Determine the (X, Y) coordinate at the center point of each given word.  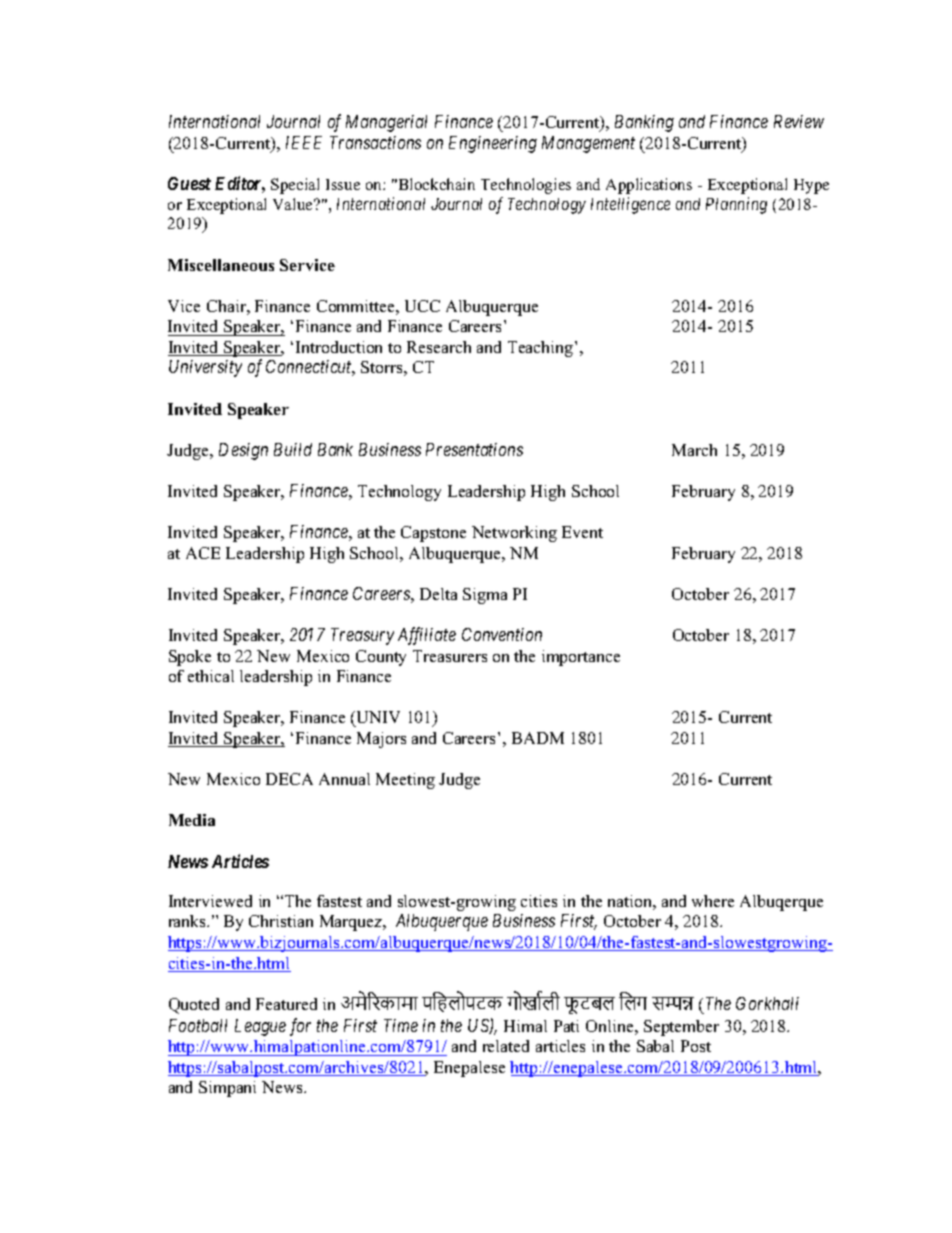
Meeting (405, 781)
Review (799, 121)
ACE (203, 553)
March (694, 450)
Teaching (542, 349)
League (260, 1027)
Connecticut (310, 368)
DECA (289, 779)
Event (582, 532)
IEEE (304, 142)
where (713, 901)
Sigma (485, 596)
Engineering (493, 144)
